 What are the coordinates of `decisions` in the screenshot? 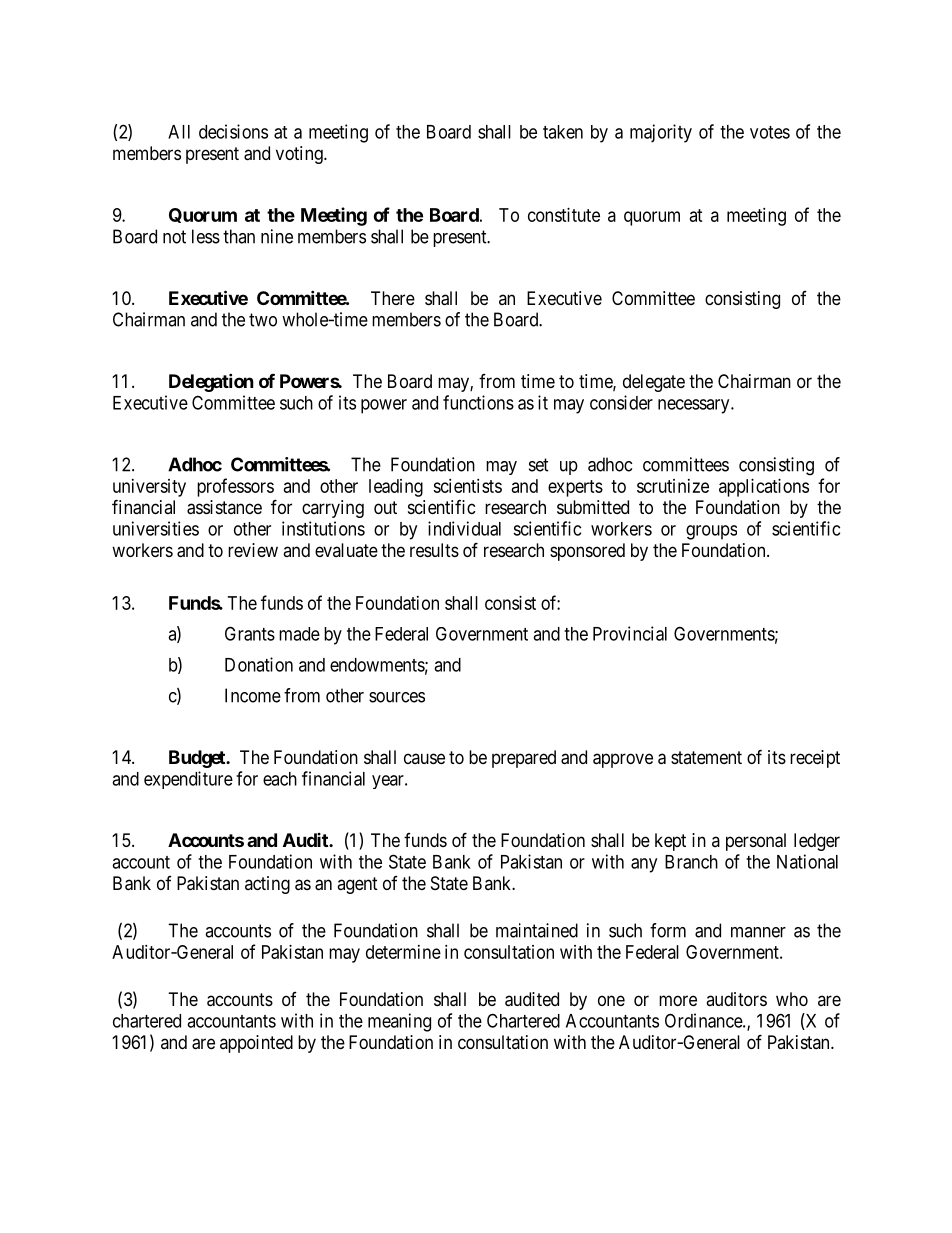 It's located at (233, 131).
